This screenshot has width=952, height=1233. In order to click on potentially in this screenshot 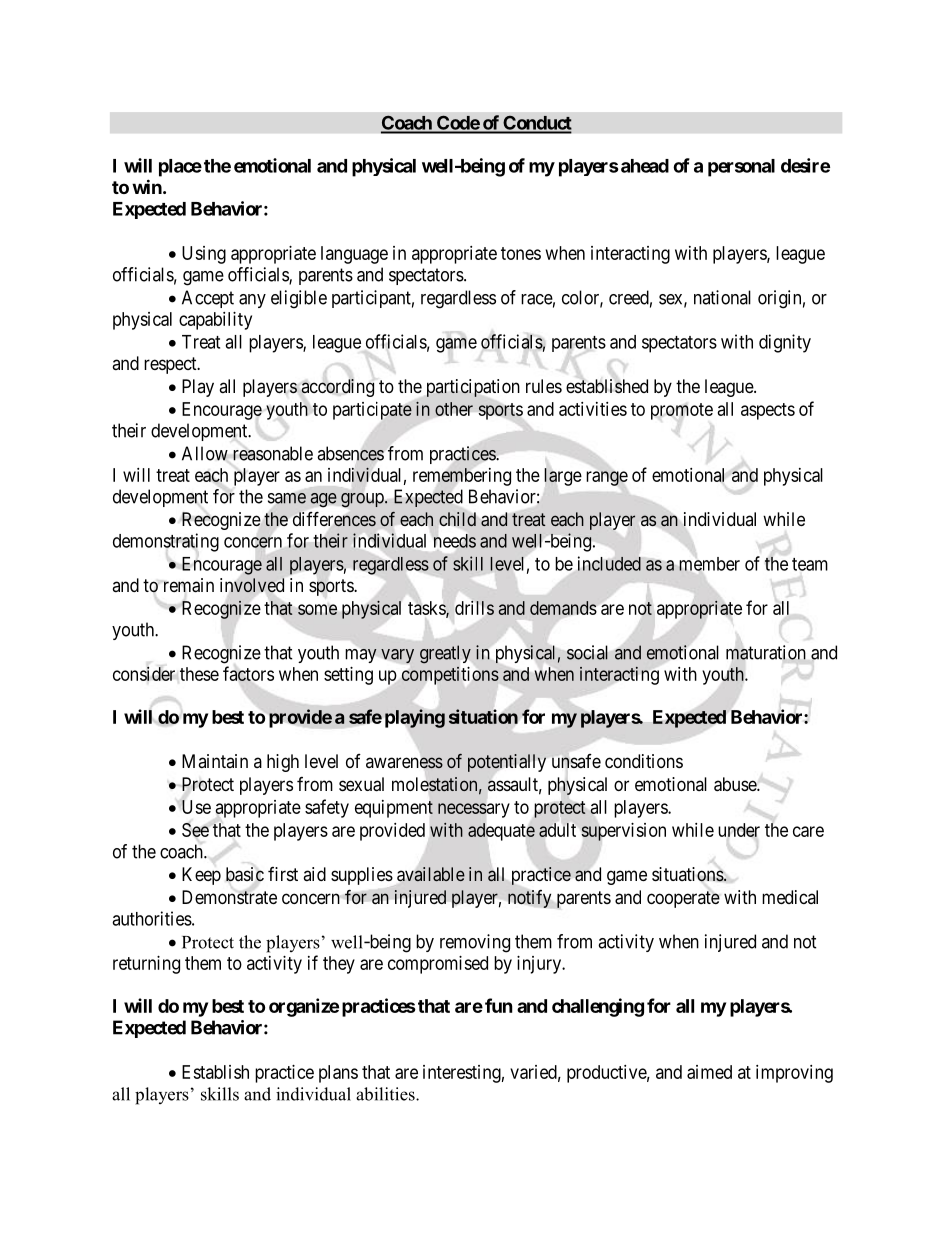, I will do `click(507, 763)`.
